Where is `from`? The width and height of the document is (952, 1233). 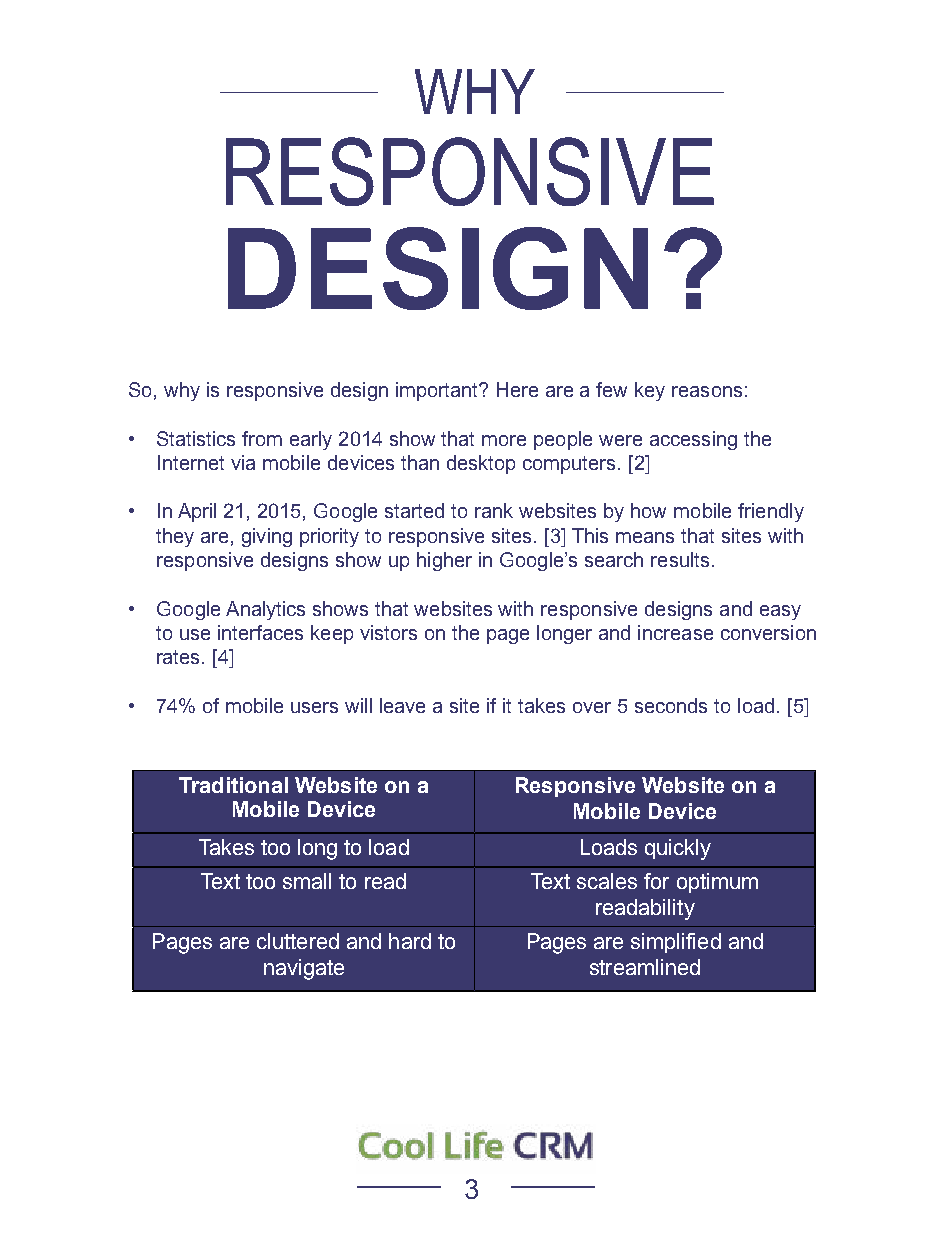
from is located at coordinates (262, 438).
